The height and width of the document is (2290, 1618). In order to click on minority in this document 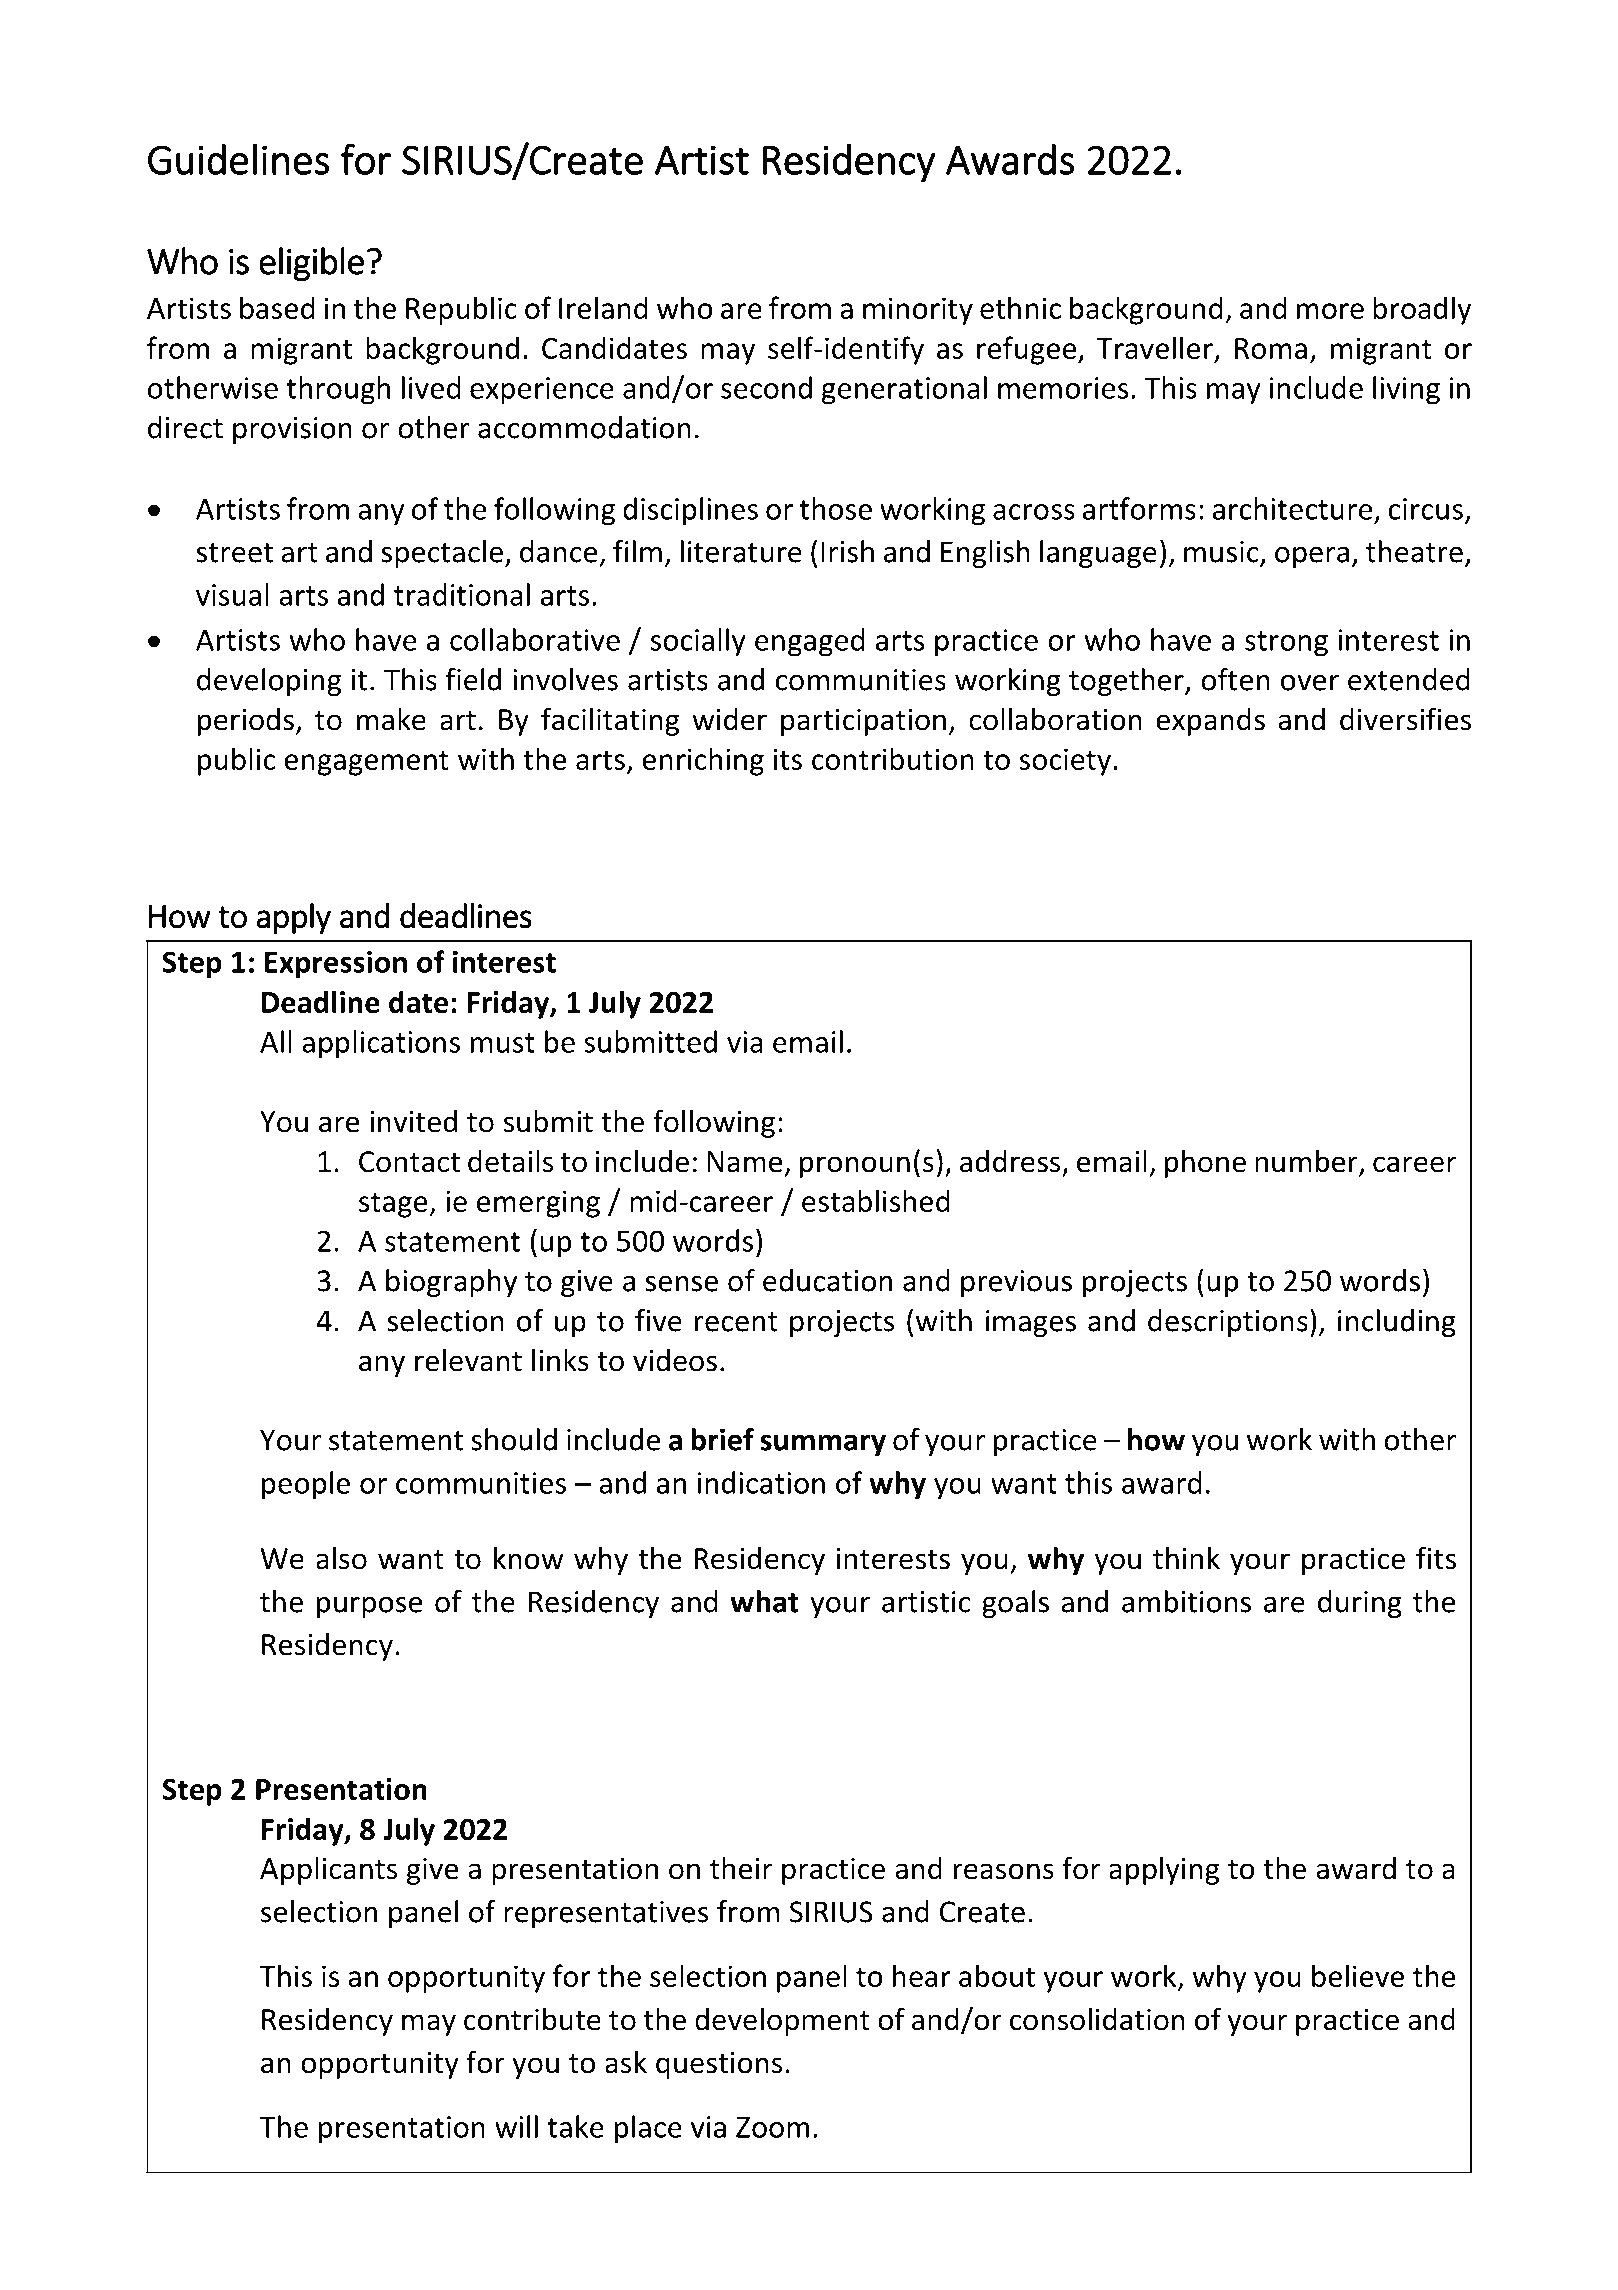, I will do `click(918, 311)`.
